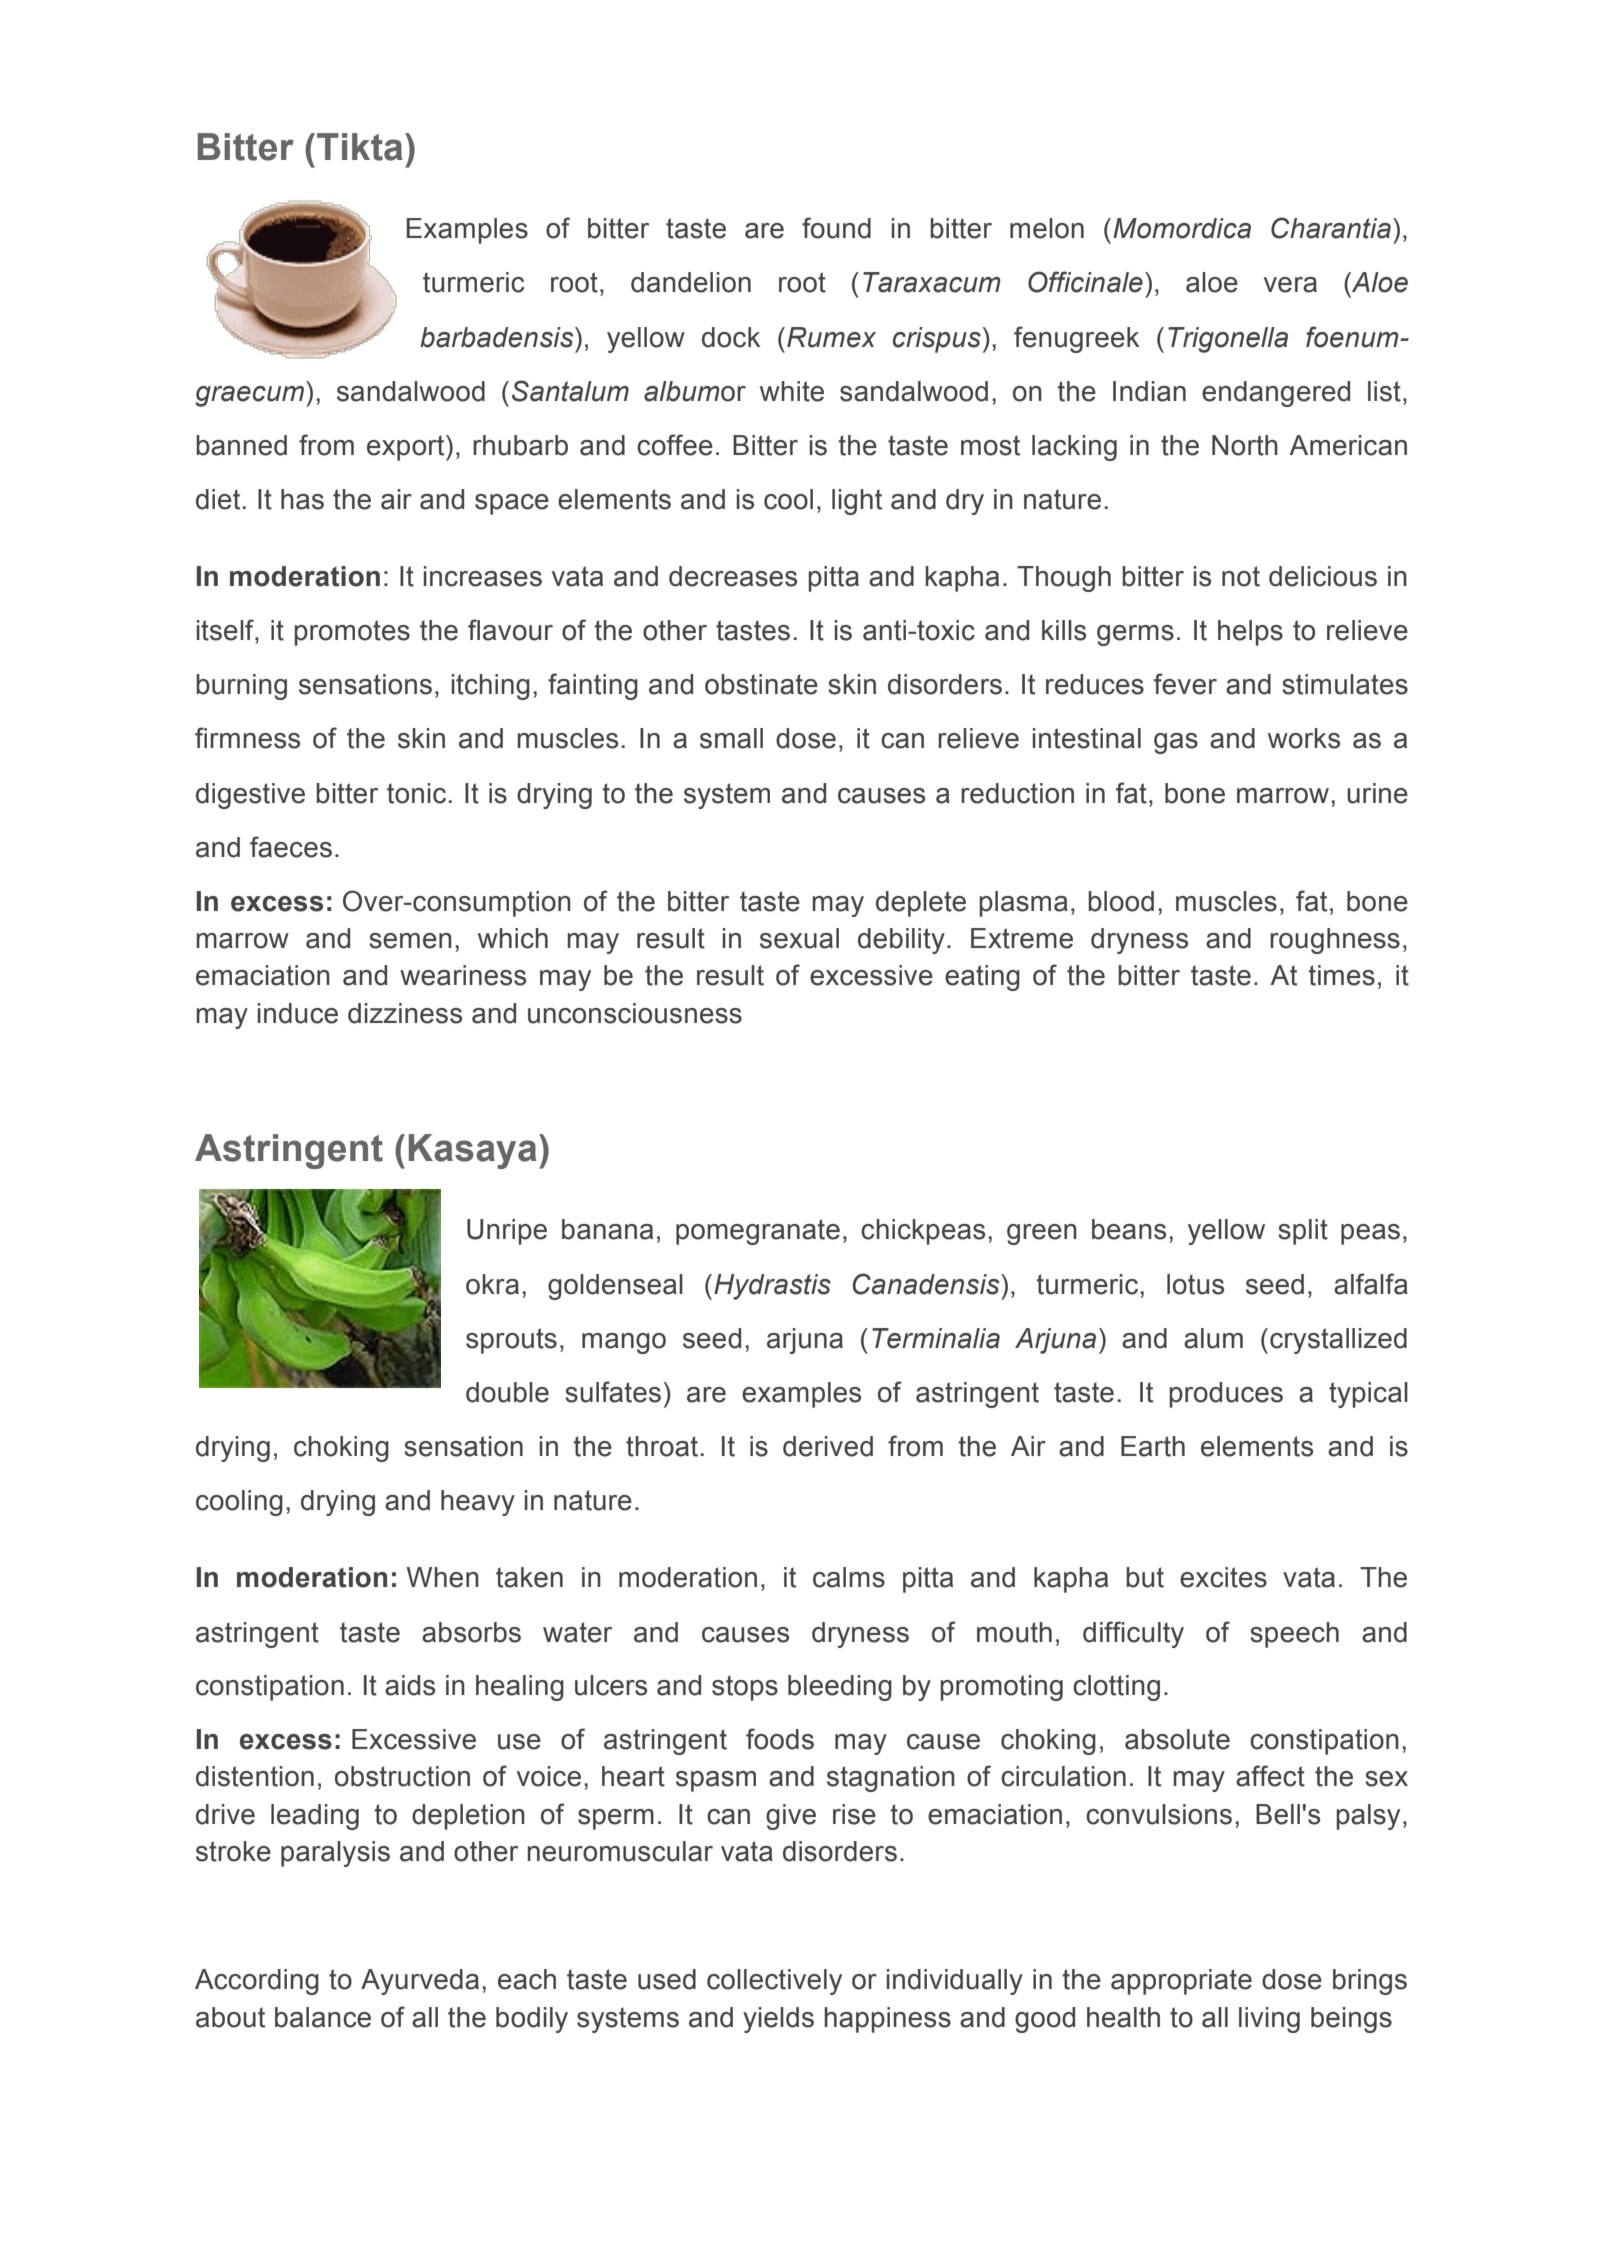 The image size is (1601, 2264). Describe the element at coordinates (774, 1982) in the image. I see `collectively` at that location.
